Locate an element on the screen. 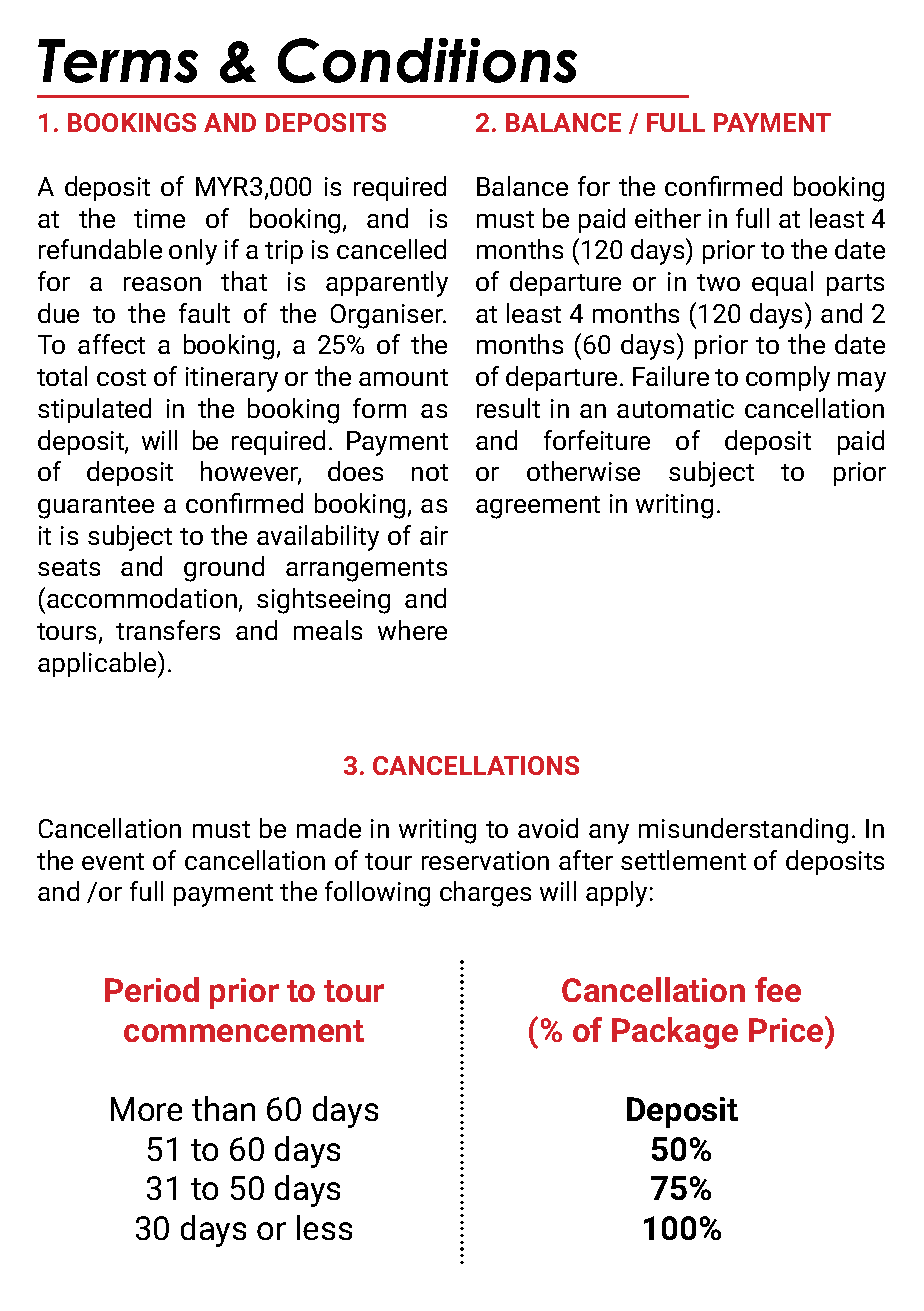 Image resolution: width=924 pixels, height=1311 pixels. Terms is located at coordinates (118, 61).
